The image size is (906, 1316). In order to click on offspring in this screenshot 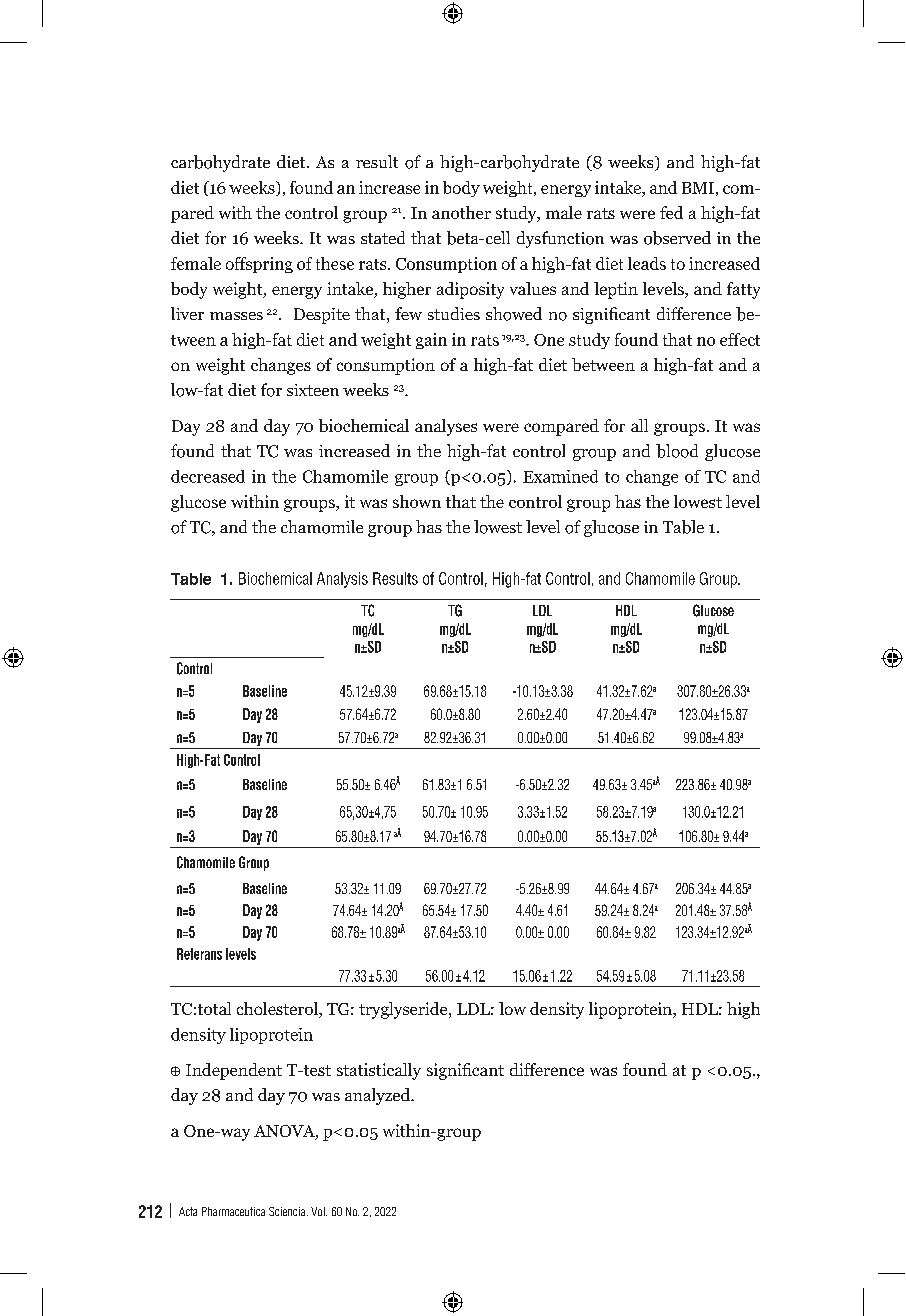, I will do `click(259, 265)`.
